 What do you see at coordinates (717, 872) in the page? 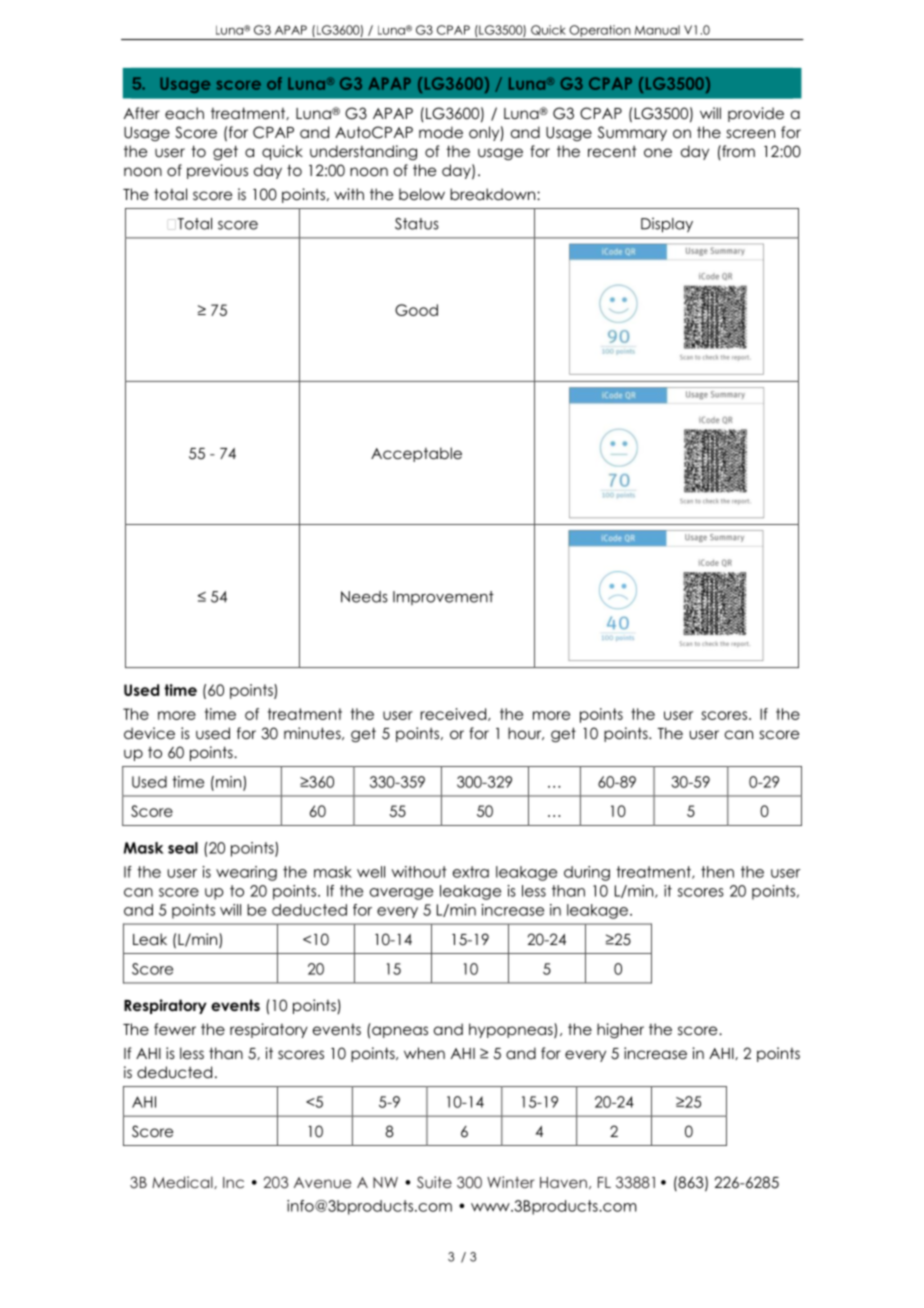
I see `then` at bounding box center [717, 872].
